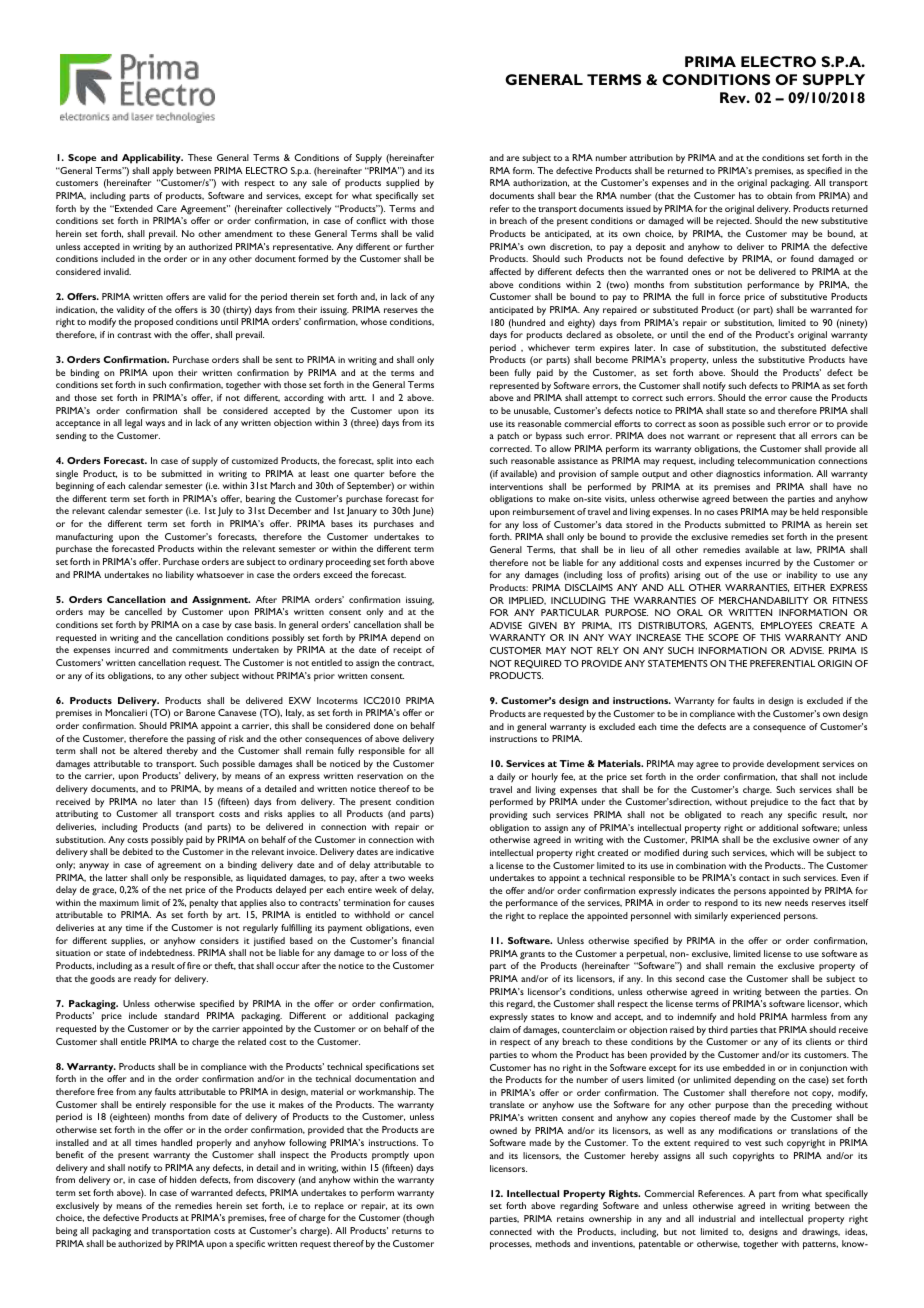 The image size is (924, 1308). What do you see at coordinates (415, 851) in the document?
I see `indicative` at bounding box center [415, 851].
